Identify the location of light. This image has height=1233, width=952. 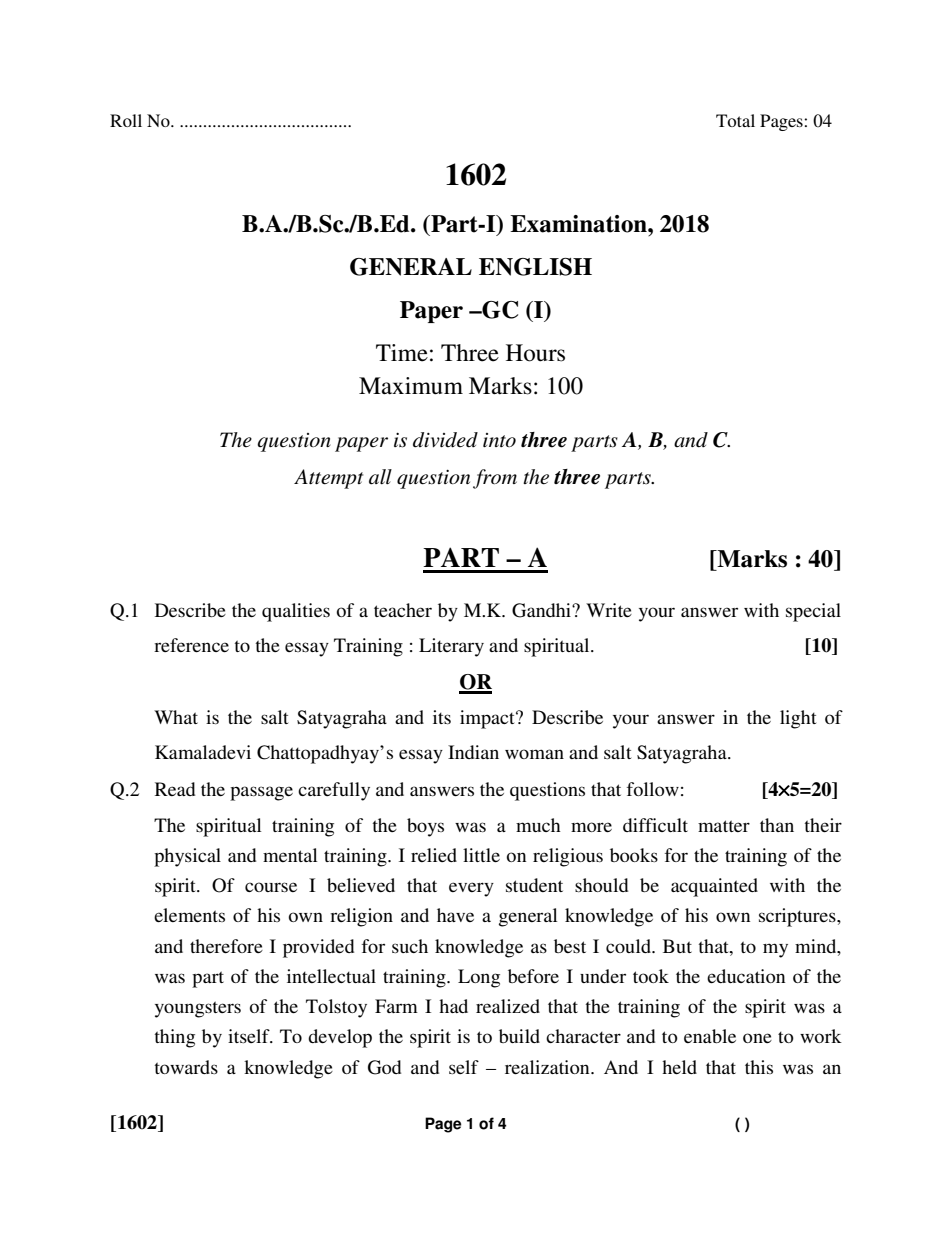
(798, 719).
